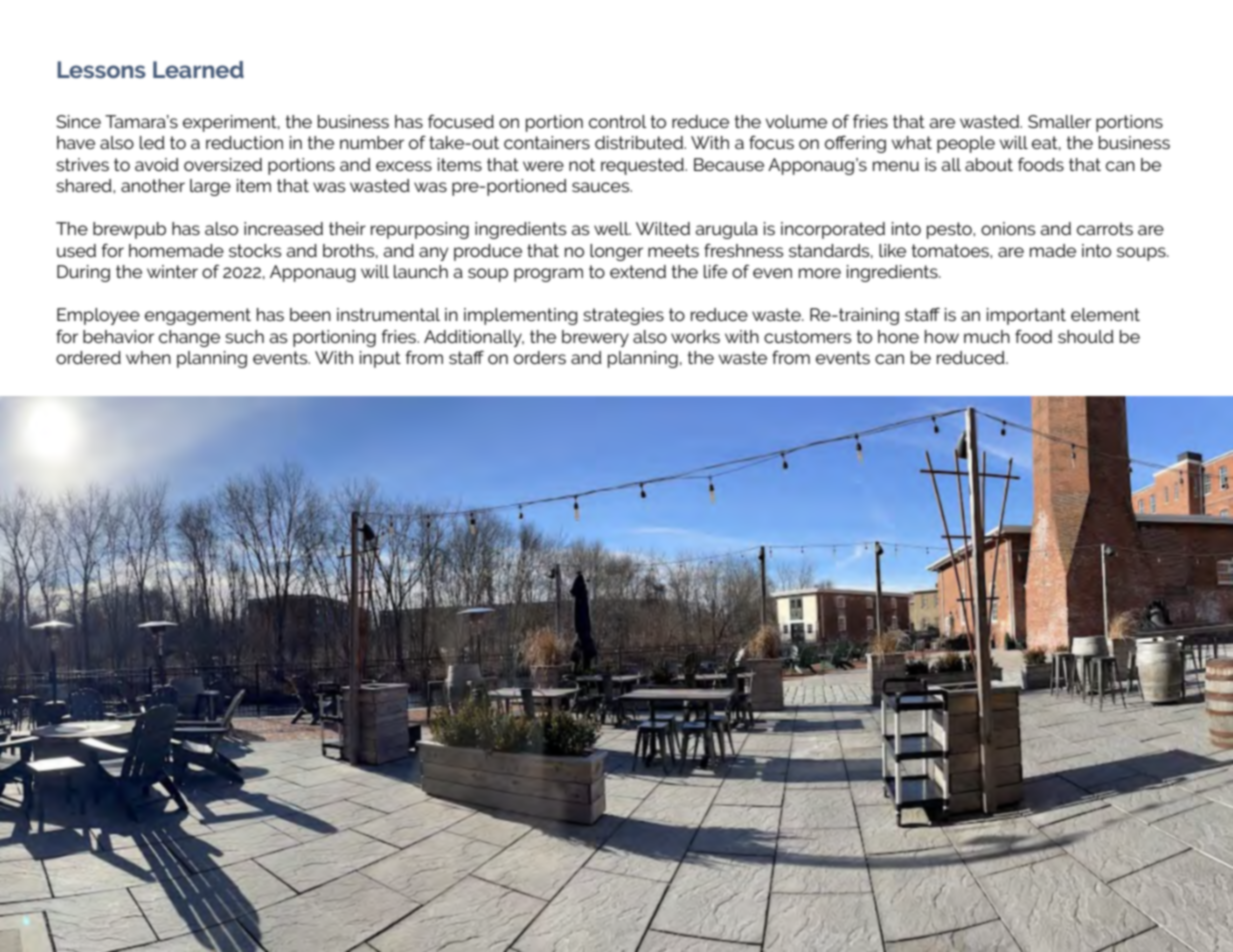 This image has height=952, width=1233. I want to click on pesto, so click(950, 230).
